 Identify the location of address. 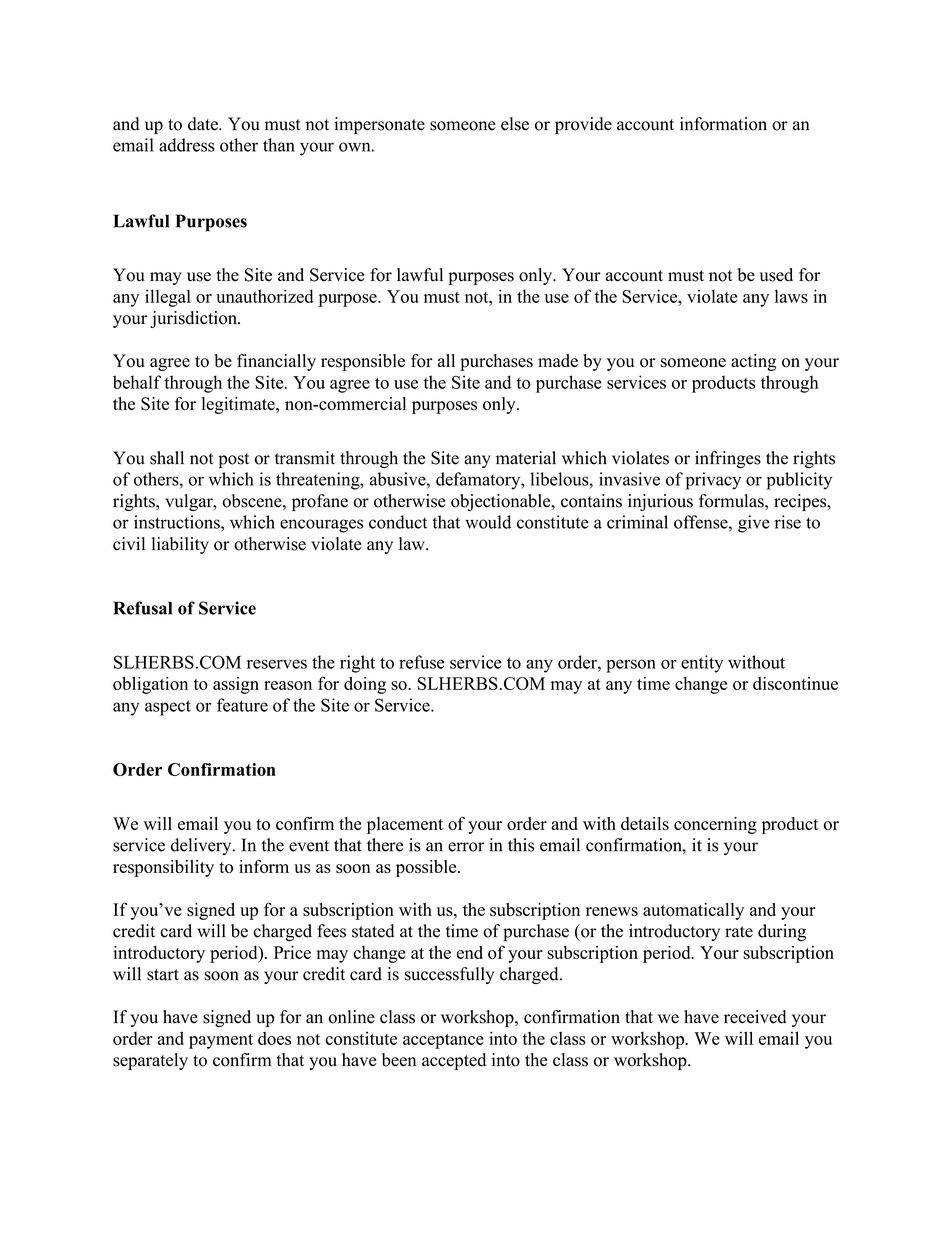
(186, 145).
